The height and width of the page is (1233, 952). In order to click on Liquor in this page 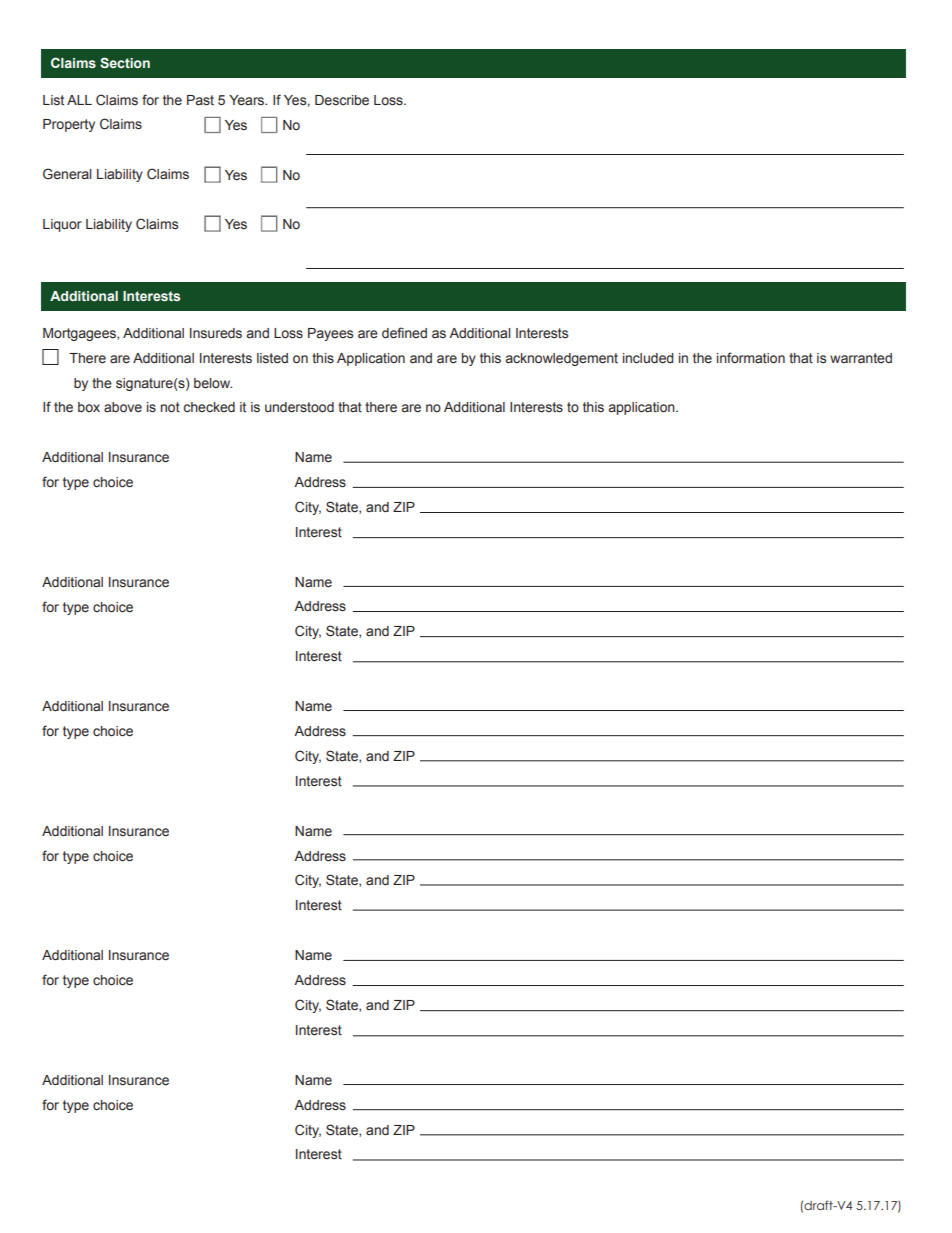, I will do `click(62, 225)`.
